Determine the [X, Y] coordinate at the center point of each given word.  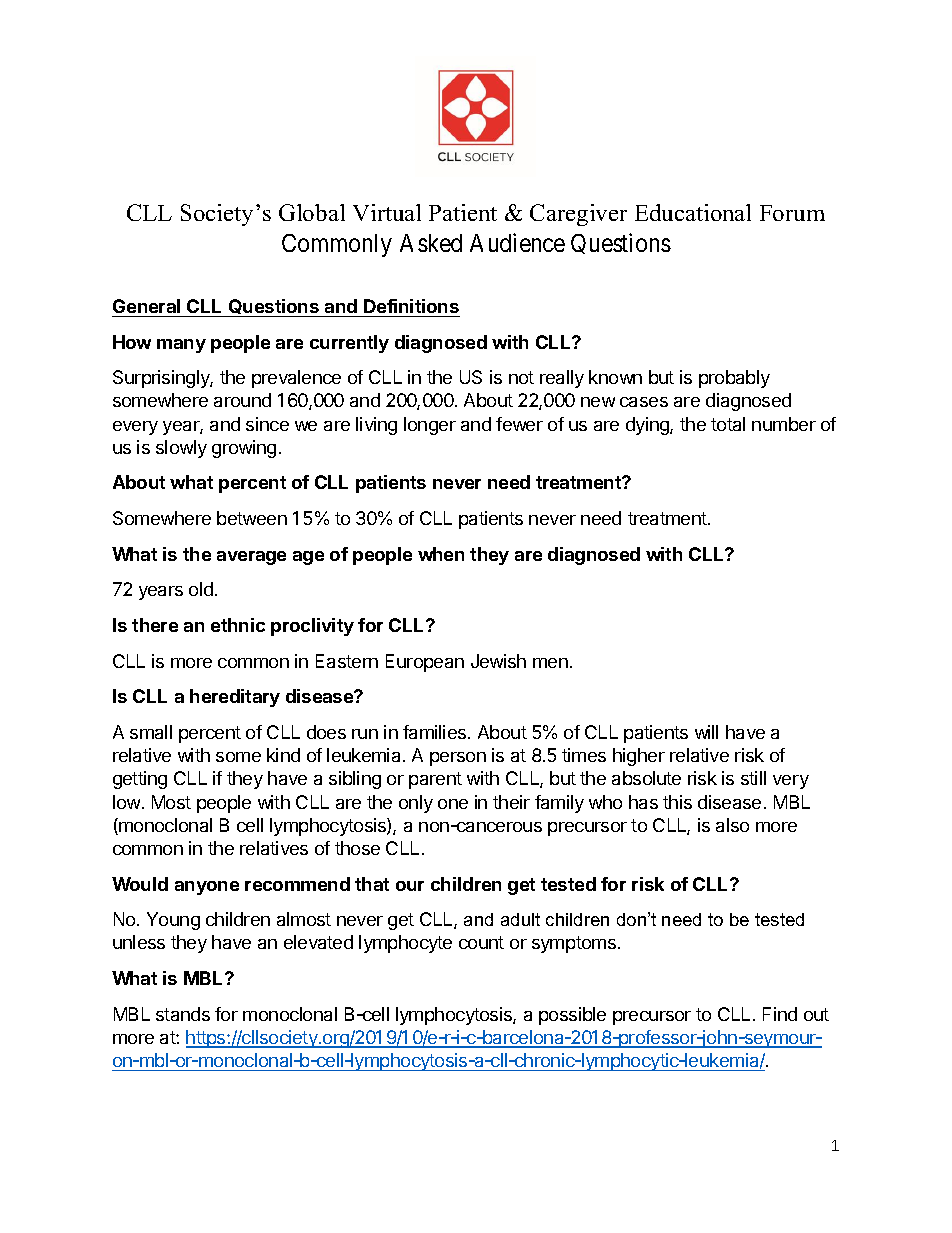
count [481, 942]
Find [780, 1014]
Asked [431, 243]
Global [312, 212]
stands [183, 1014]
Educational [693, 212]
